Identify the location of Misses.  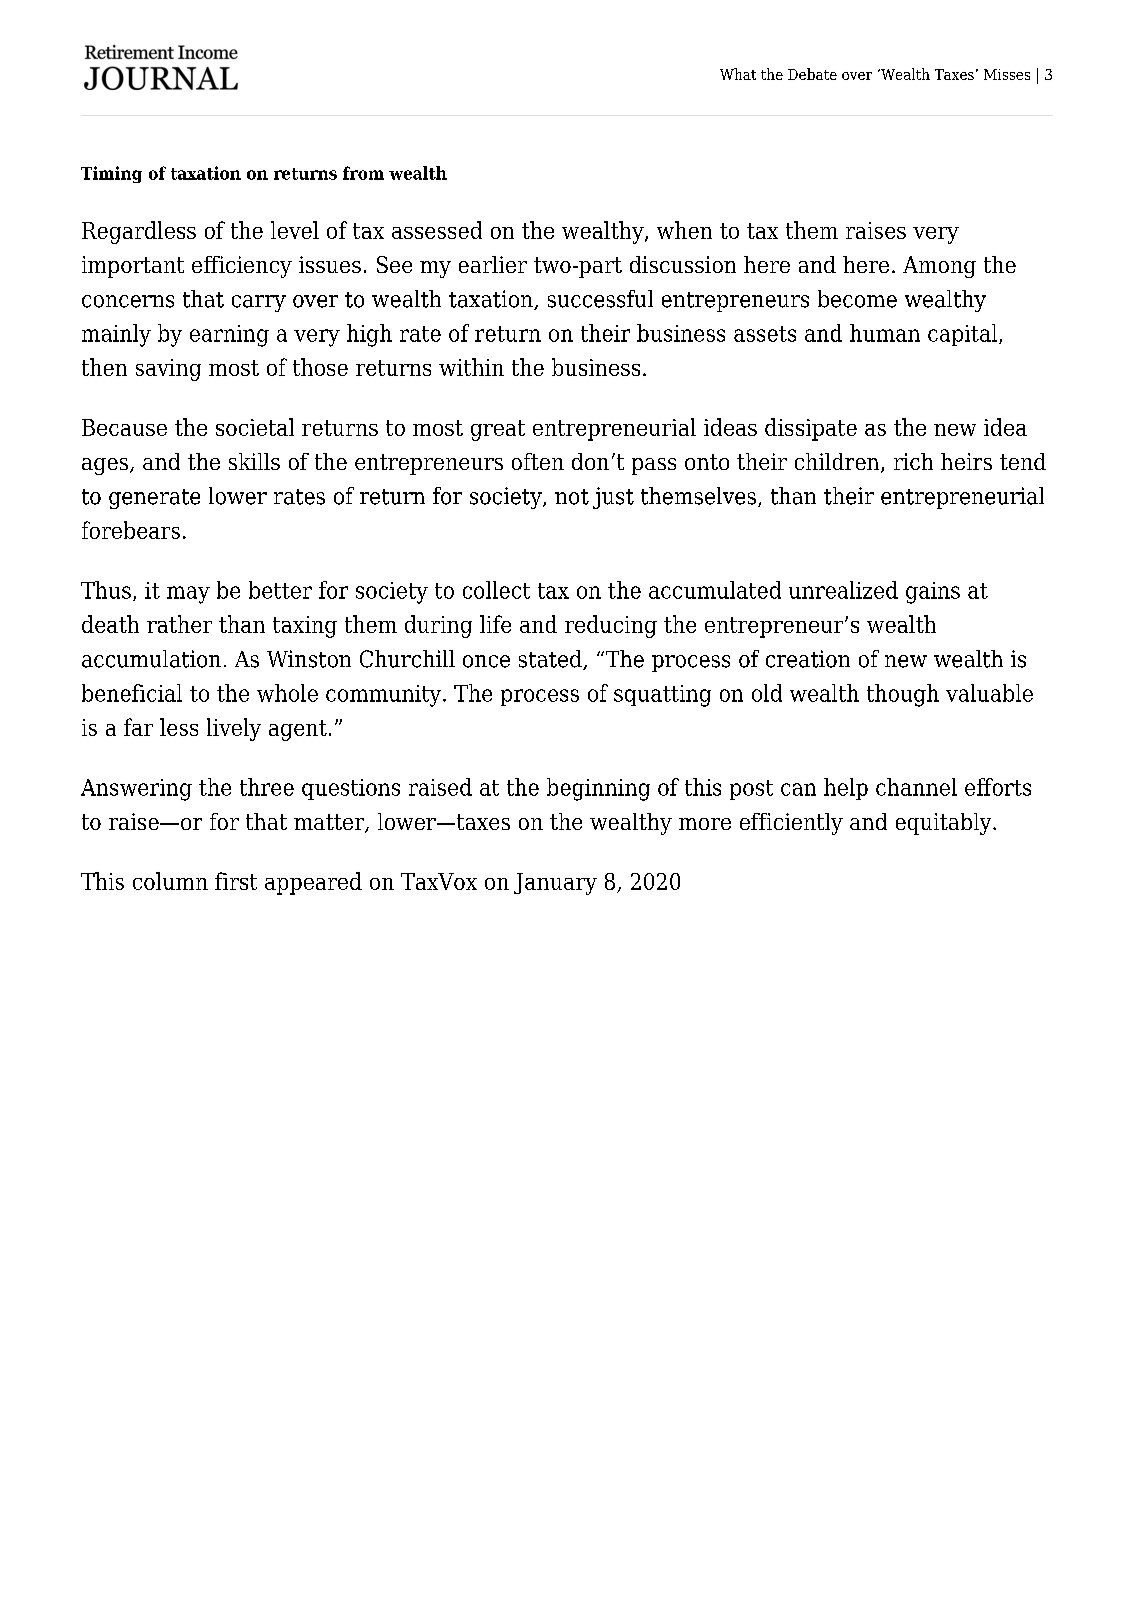
(1007, 74).
